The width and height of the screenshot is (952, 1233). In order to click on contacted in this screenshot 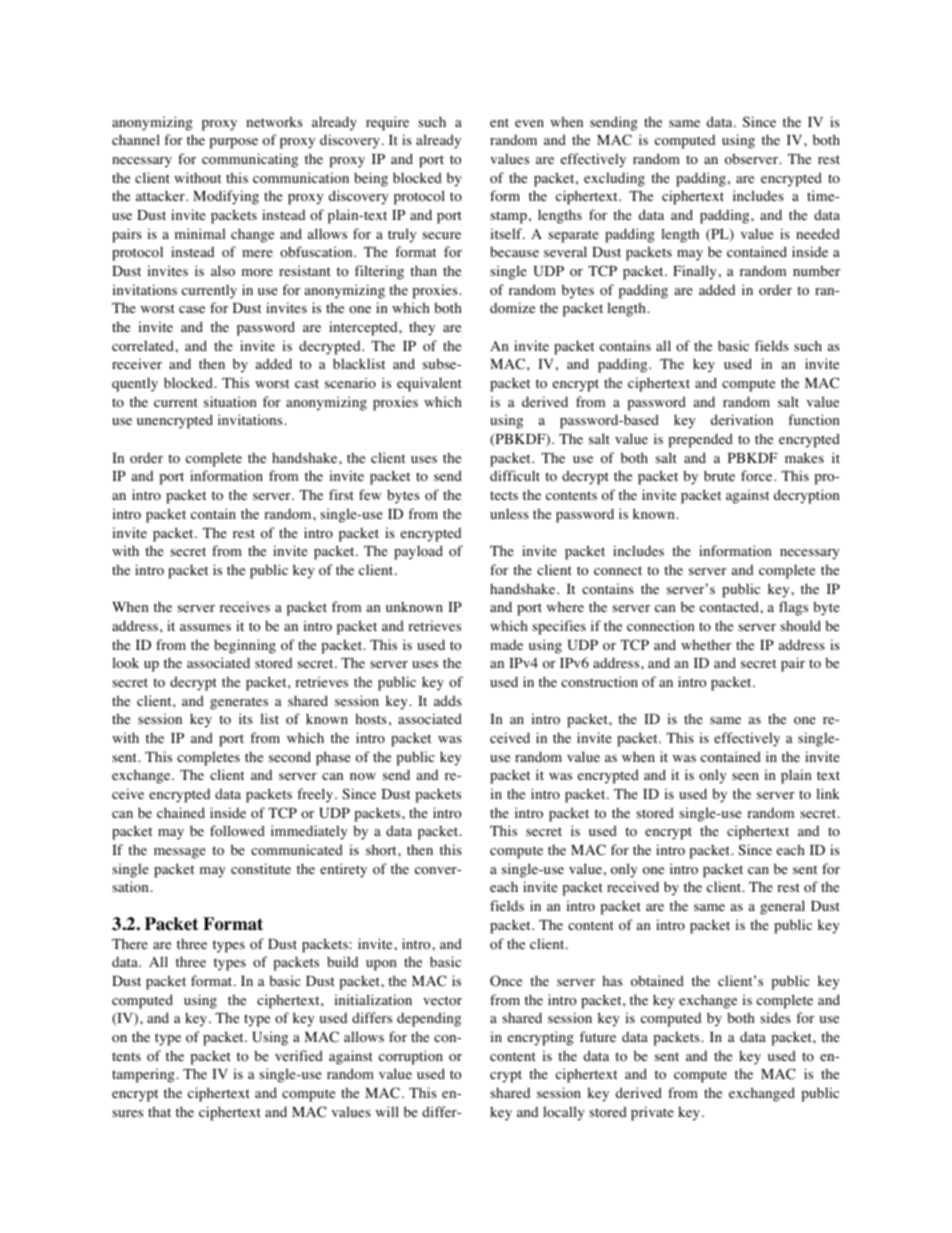, I will do `click(730, 607)`.
